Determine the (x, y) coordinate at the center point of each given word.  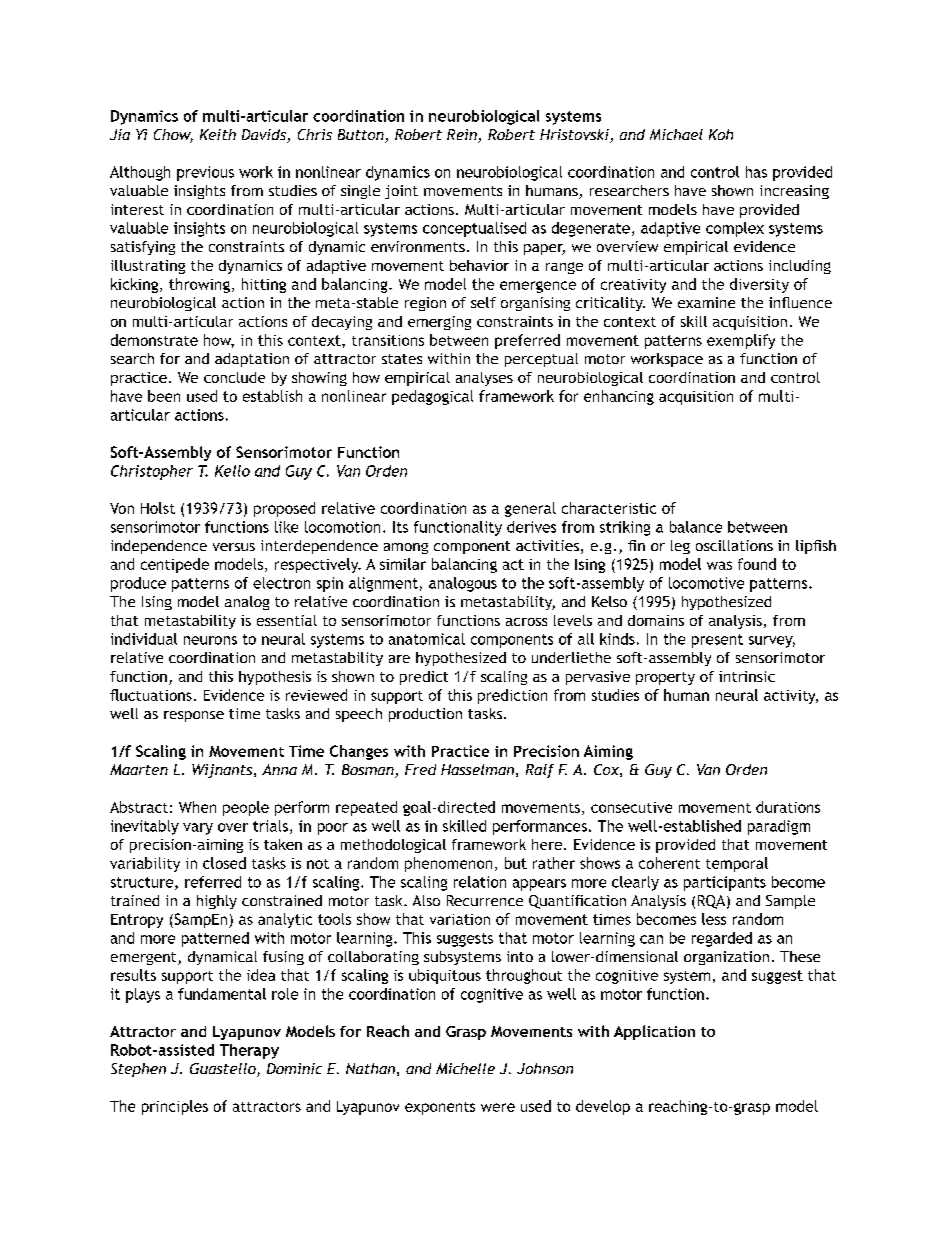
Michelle (465, 1068)
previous (205, 173)
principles (175, 1107)
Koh (721, 134)
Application (654, 1032)
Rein (463, 136)
